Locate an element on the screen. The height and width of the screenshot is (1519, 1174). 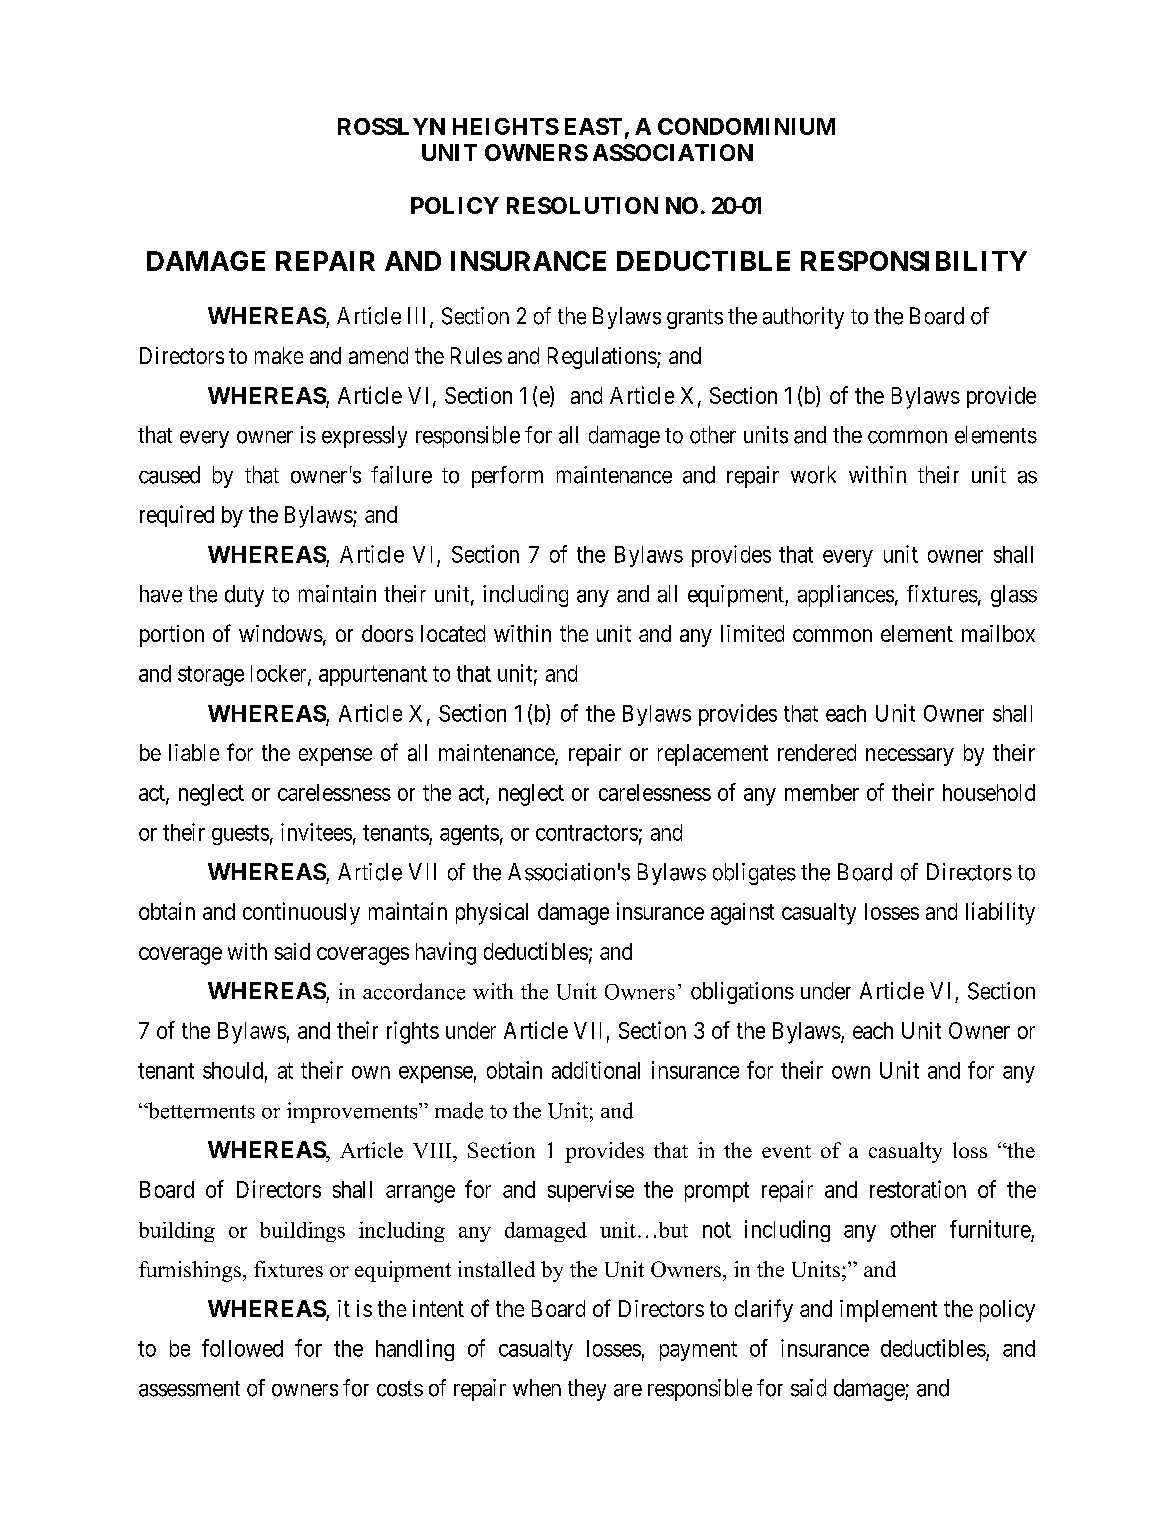
HEIGHTS is located at coordinates (506, 126).
